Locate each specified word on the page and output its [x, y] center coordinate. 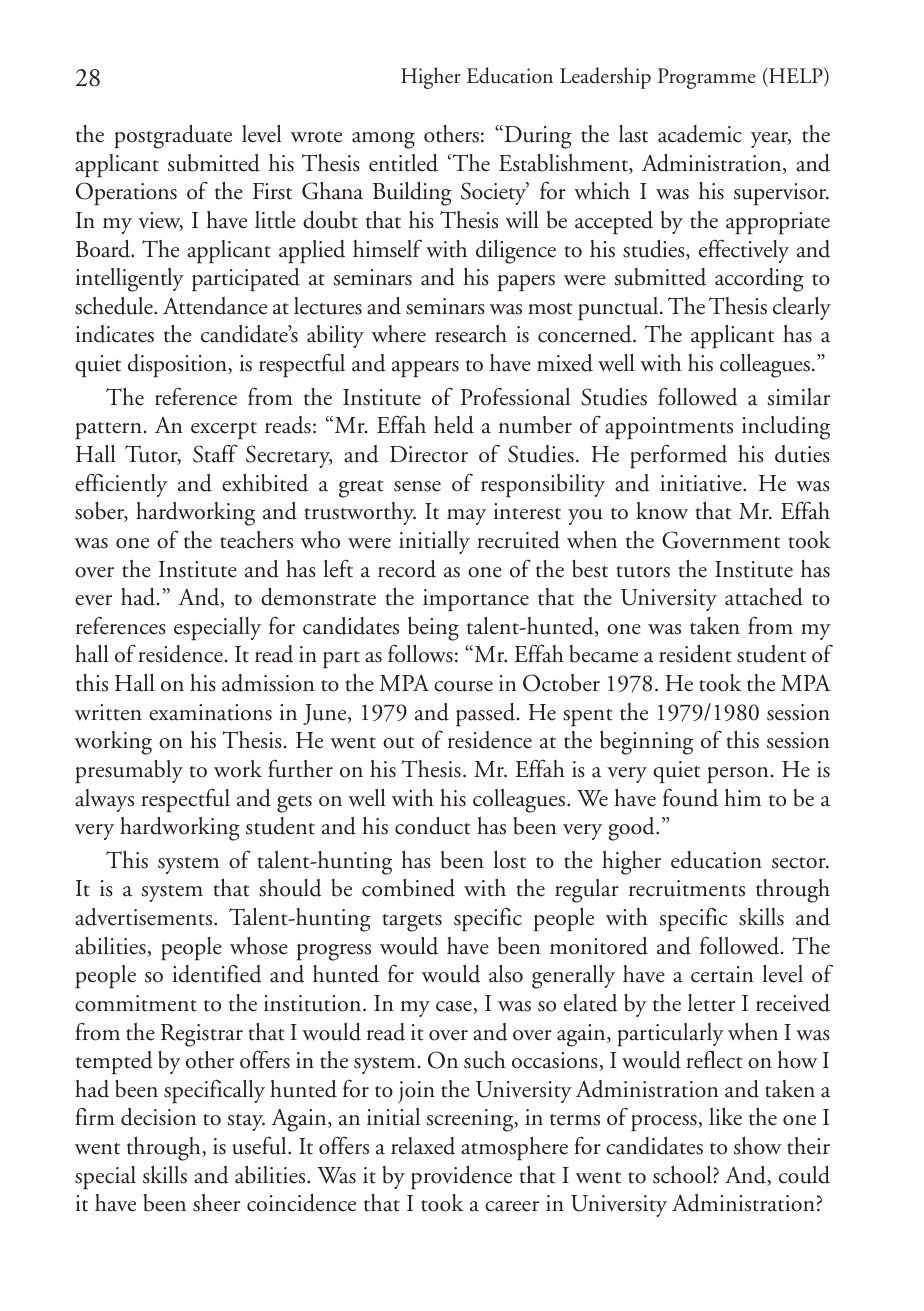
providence [461, 1178]
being [433, 629]
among [383, 140]
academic [700, 134]
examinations [210, 712]
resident [695, 654]
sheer [216, 1203]
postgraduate [173, 137]
